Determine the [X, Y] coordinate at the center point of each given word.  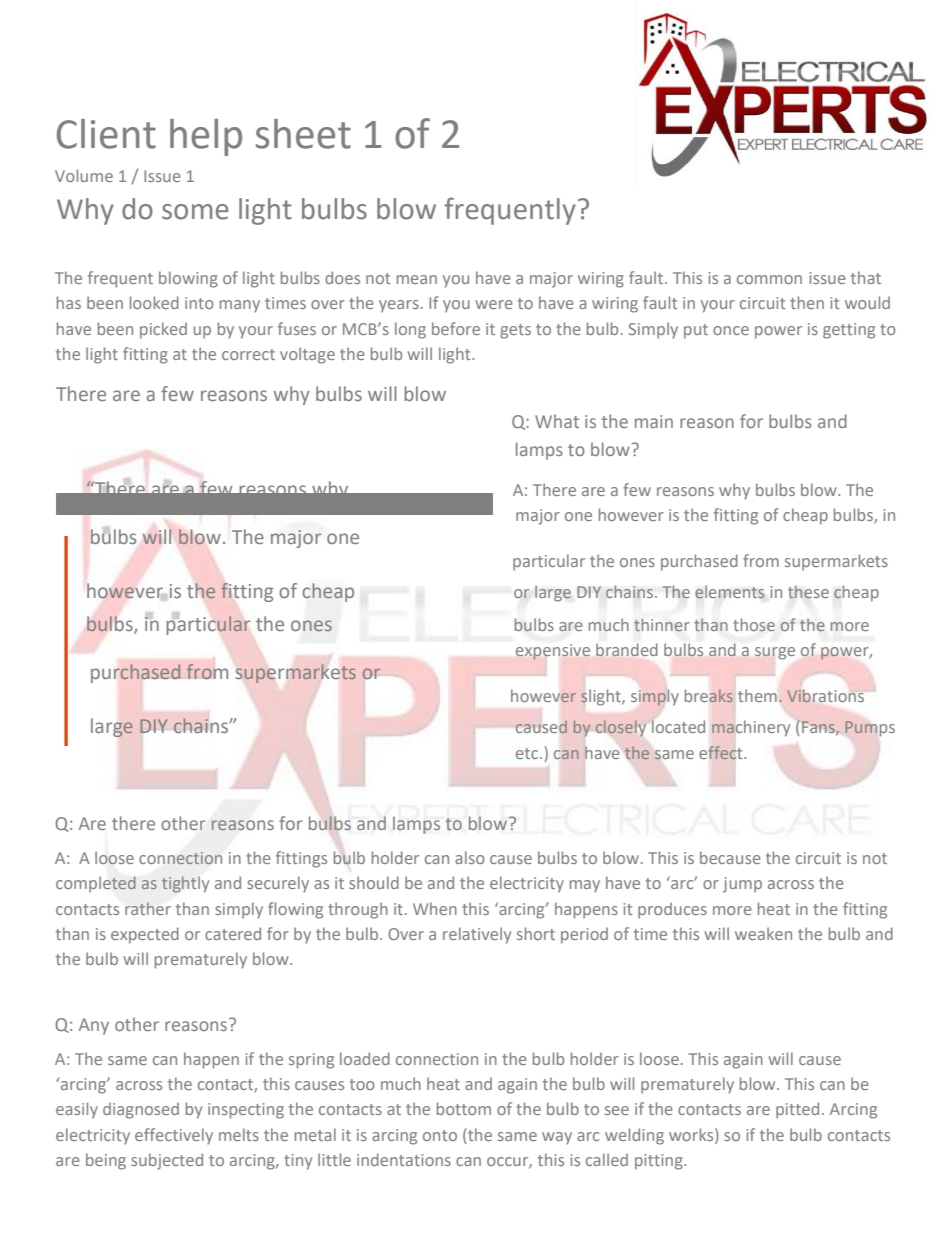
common [769, 279]
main [654, 421]
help [206, 137]
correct [248, 354]
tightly [185, 884]
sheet [303, 134]
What [557, 421]
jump [742, 885]
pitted [797, 1110]
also [469, 857]
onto [440, 1135]
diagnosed [141, 1110]
